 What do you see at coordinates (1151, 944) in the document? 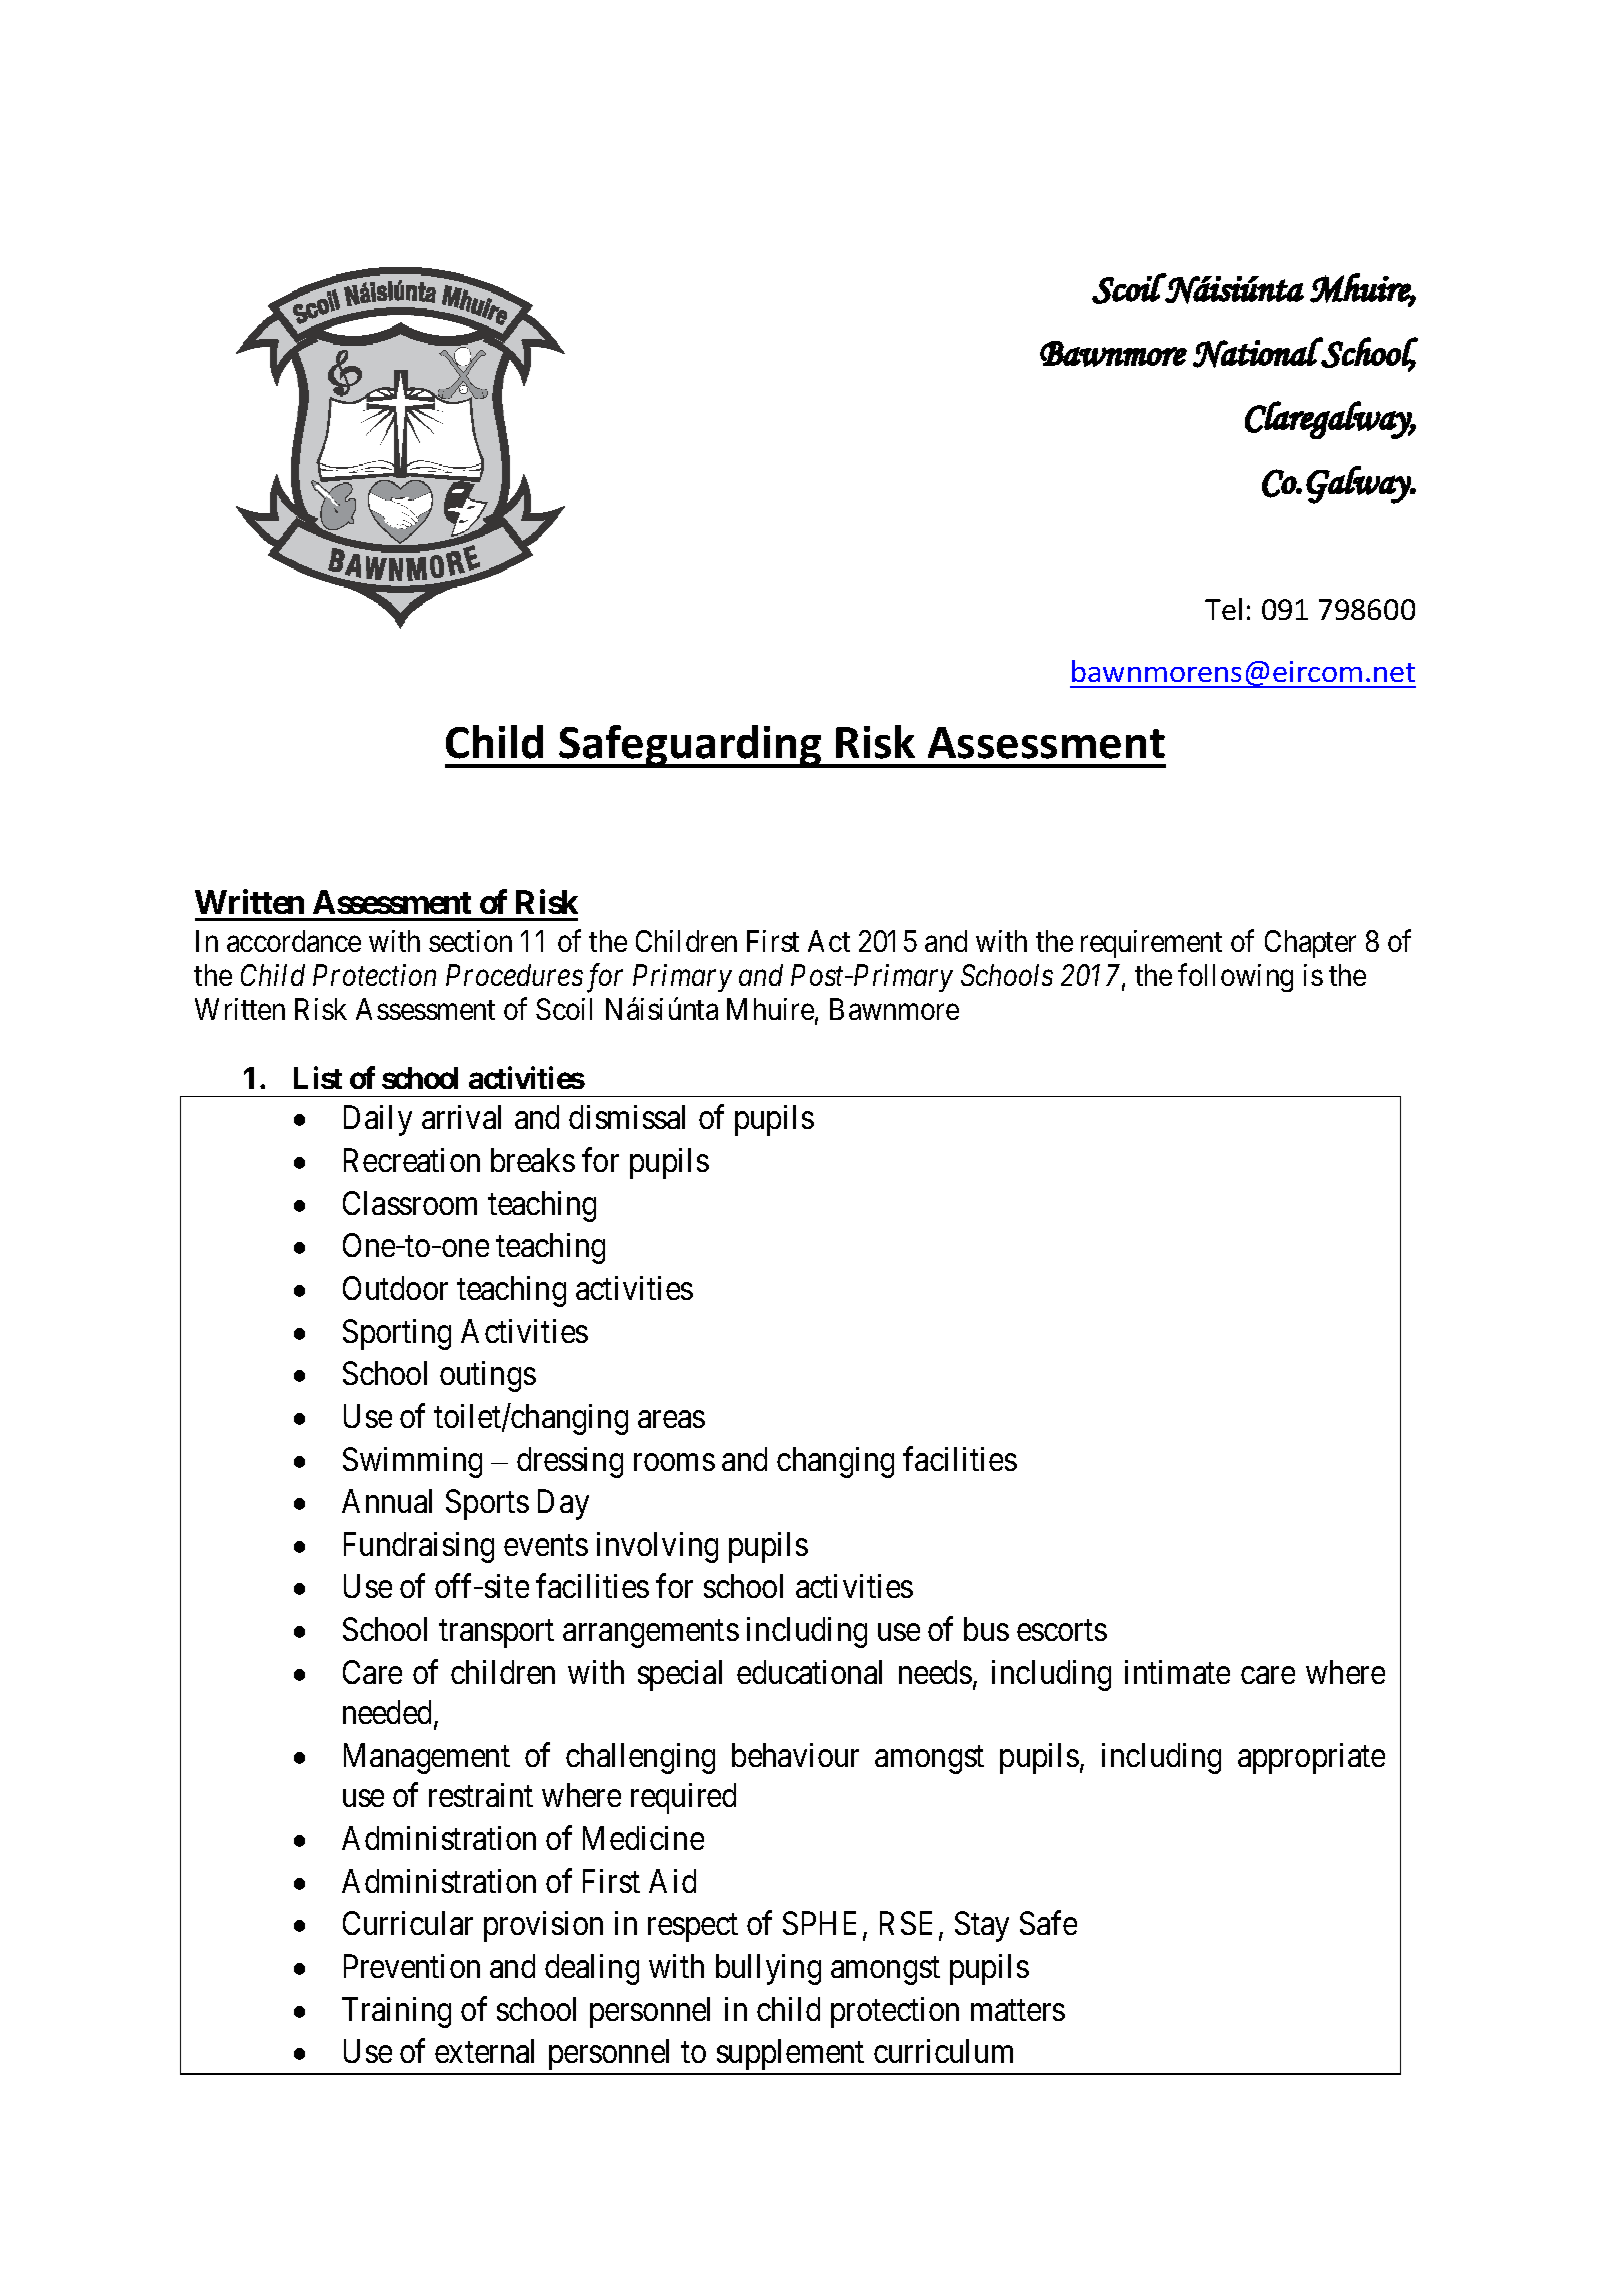
I see `requirement` at bounding box center [1151, 944].
